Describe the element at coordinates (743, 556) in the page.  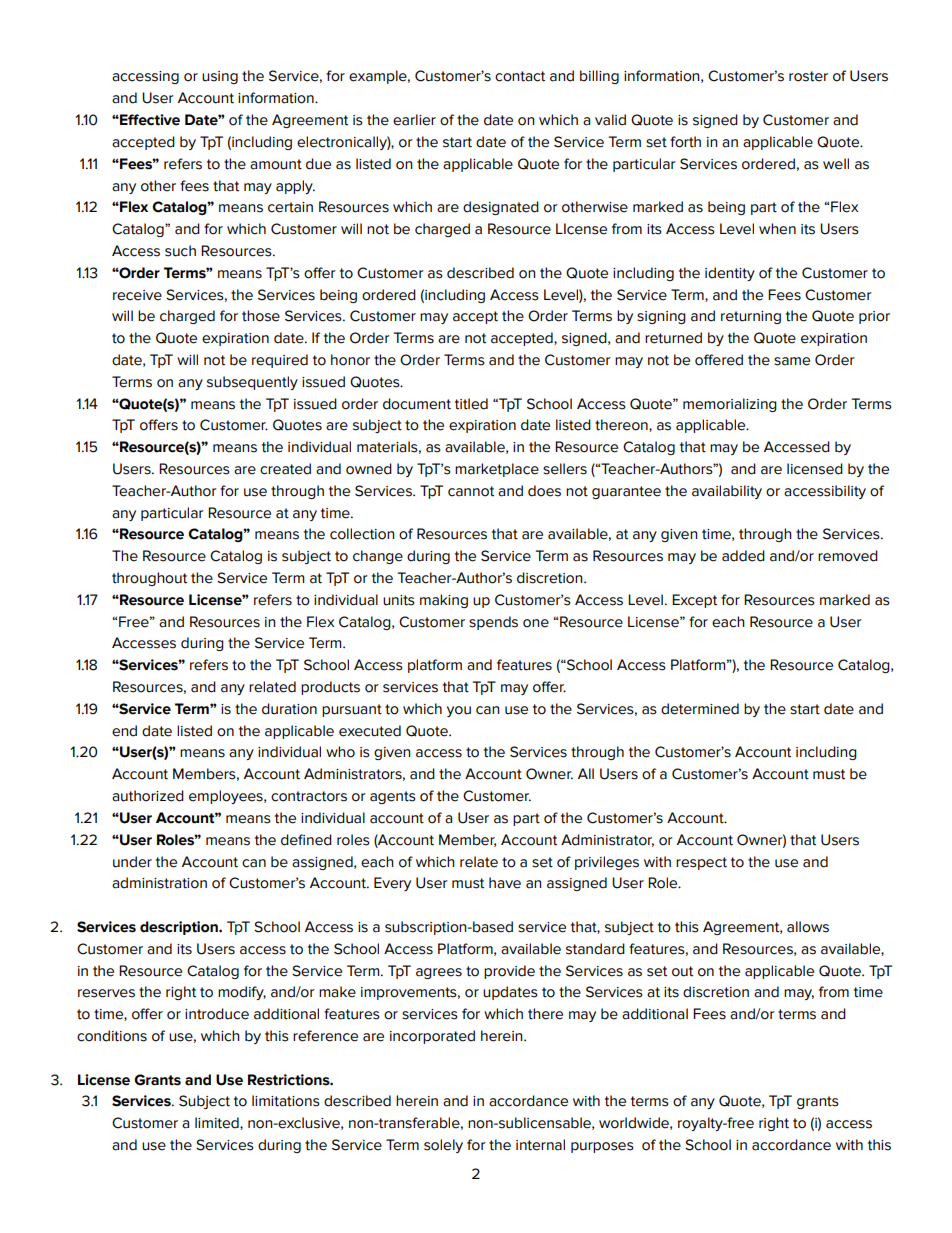
I see `added` at that location.
